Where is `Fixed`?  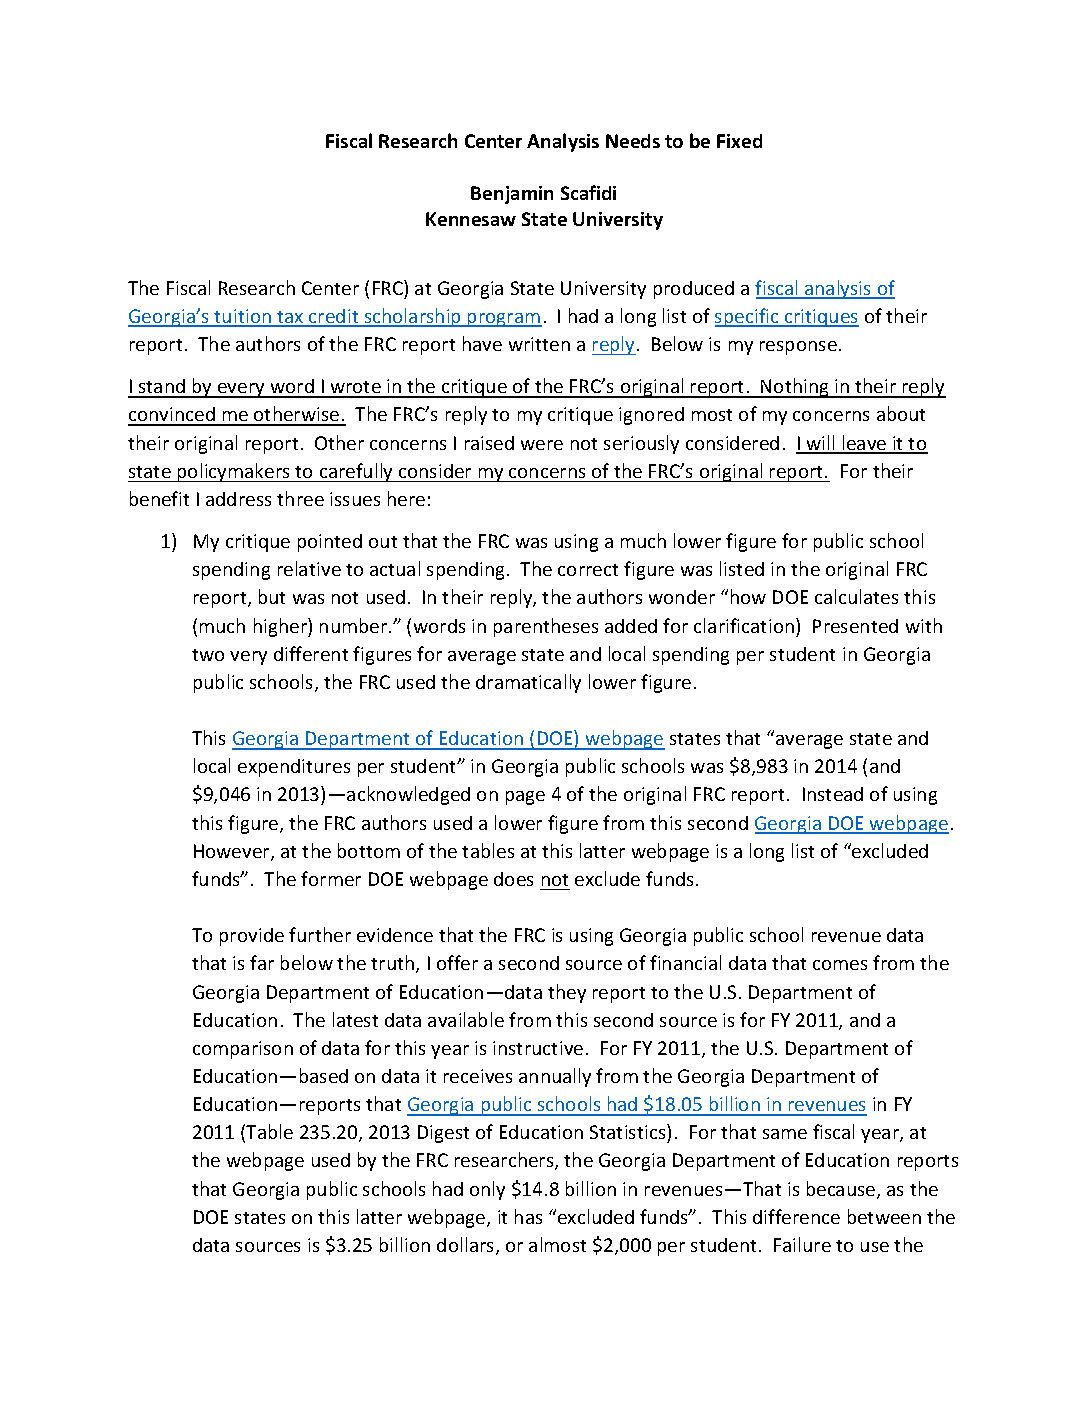
Fixed is located at coordinates (739, 141).
